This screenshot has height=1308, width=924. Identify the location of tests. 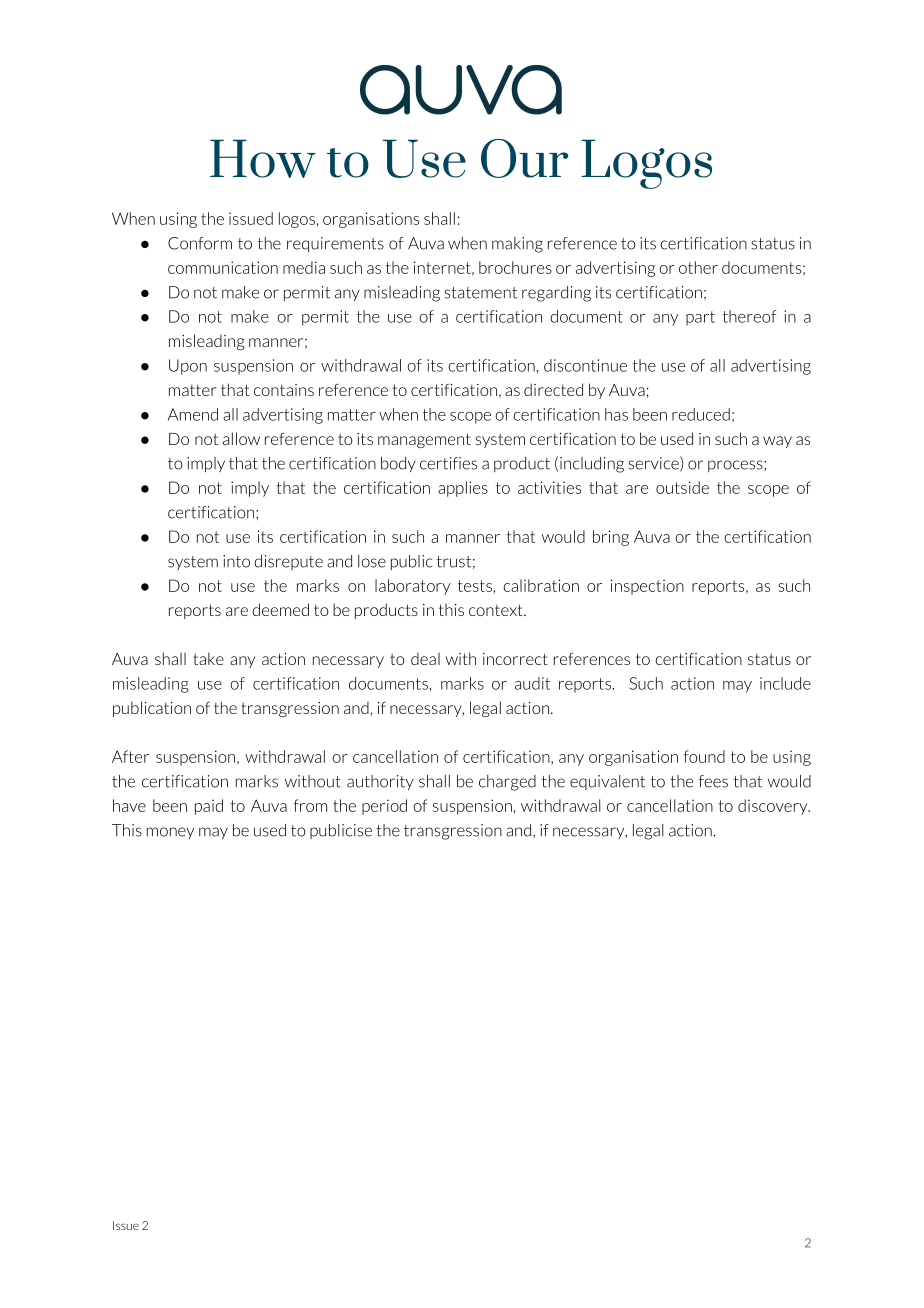
(475, 586).
